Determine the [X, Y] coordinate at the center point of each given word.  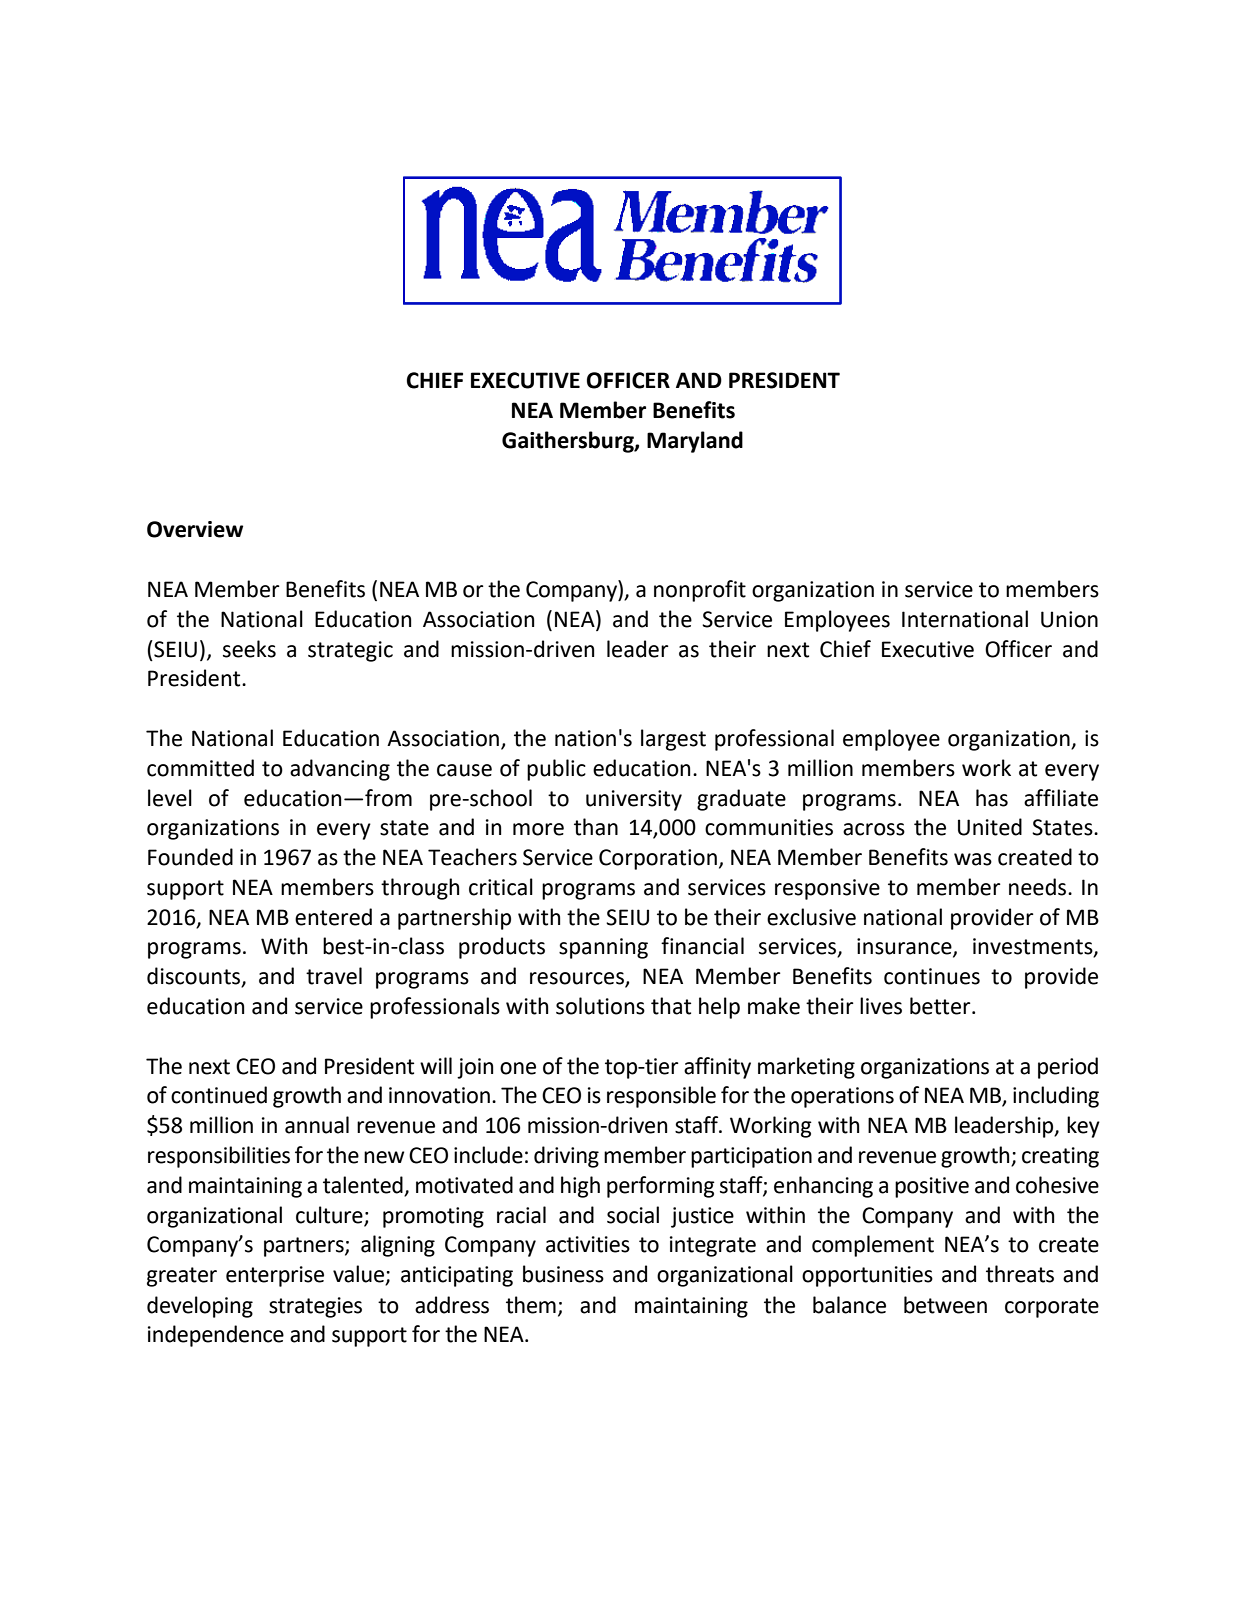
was [973, 859]
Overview [195, 529]
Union [1069, 619]
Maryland [695, 442]
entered [333, 917]
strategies [315, 1307]
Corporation [658, 859]
